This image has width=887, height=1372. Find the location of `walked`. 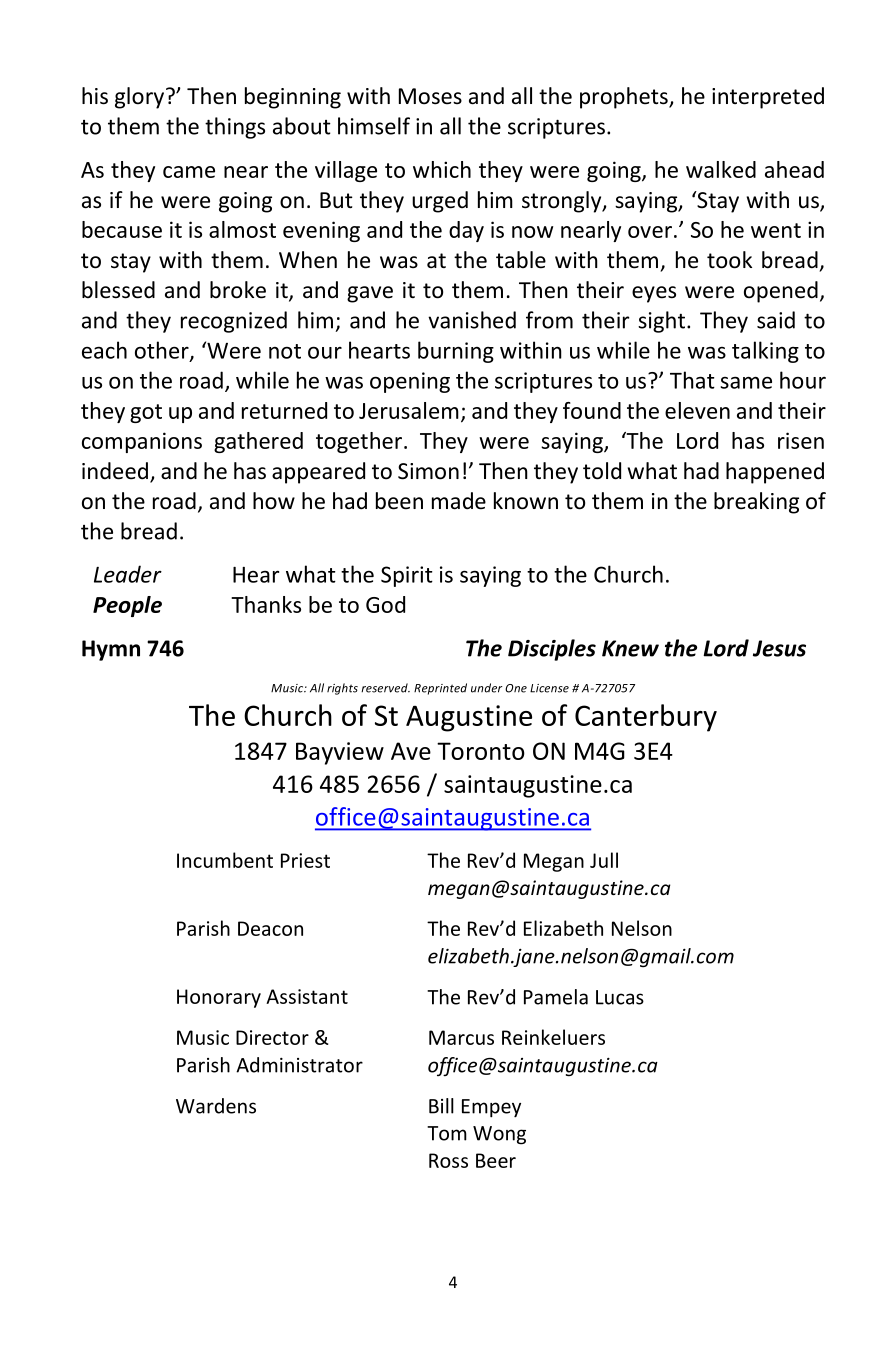

walked is located at coordinates (721, 169).
